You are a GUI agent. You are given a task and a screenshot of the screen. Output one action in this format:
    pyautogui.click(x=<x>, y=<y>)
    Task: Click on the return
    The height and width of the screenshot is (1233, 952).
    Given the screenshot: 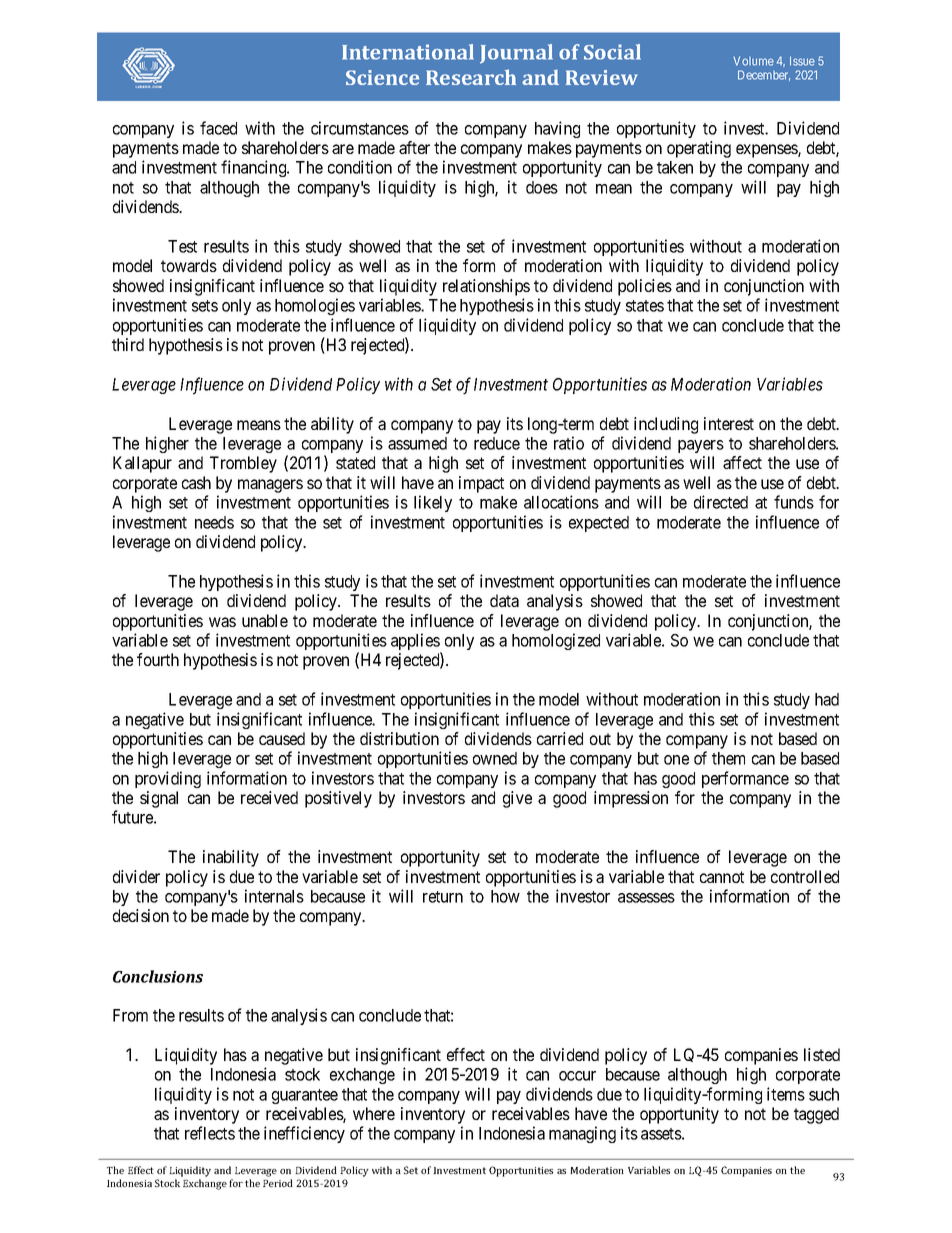 What is the action you would take?
    pyautogui.click(x=443, y=897)
